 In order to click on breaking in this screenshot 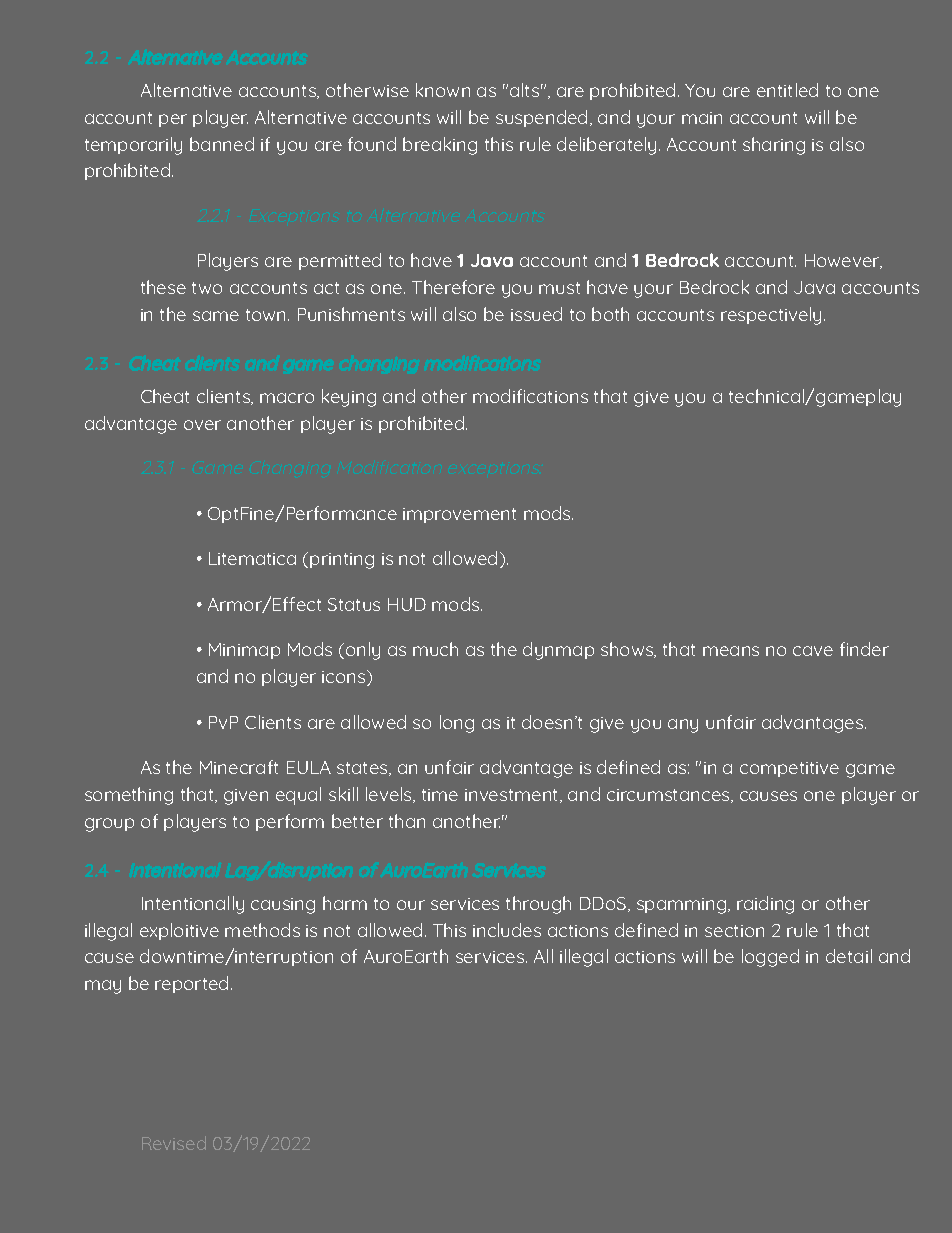, I will do `click(440, 146)`.
